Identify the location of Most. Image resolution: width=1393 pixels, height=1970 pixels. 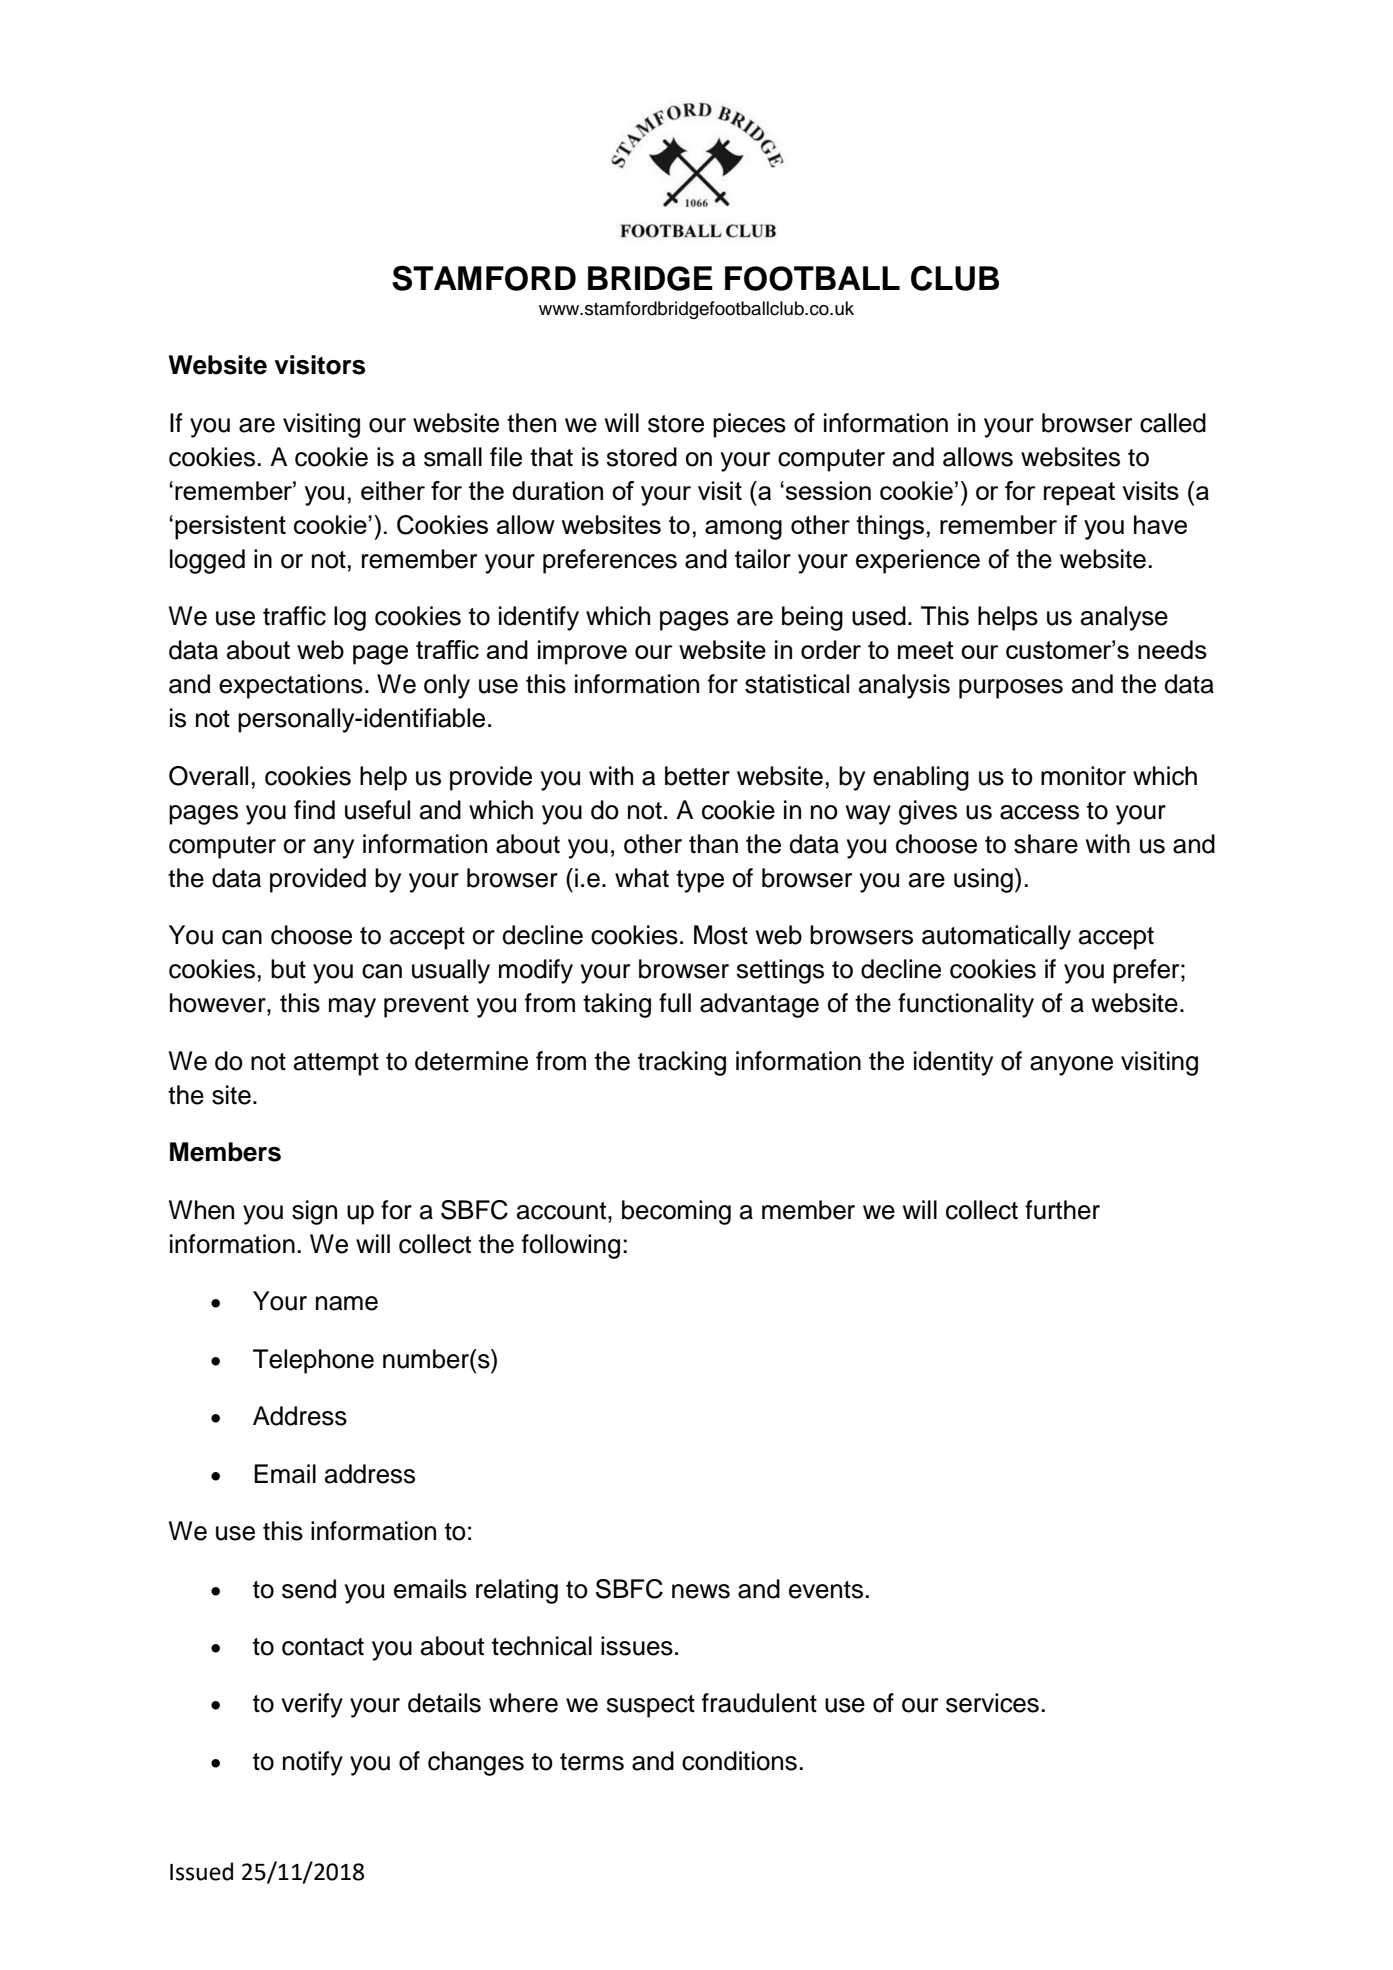
(721, 935).
